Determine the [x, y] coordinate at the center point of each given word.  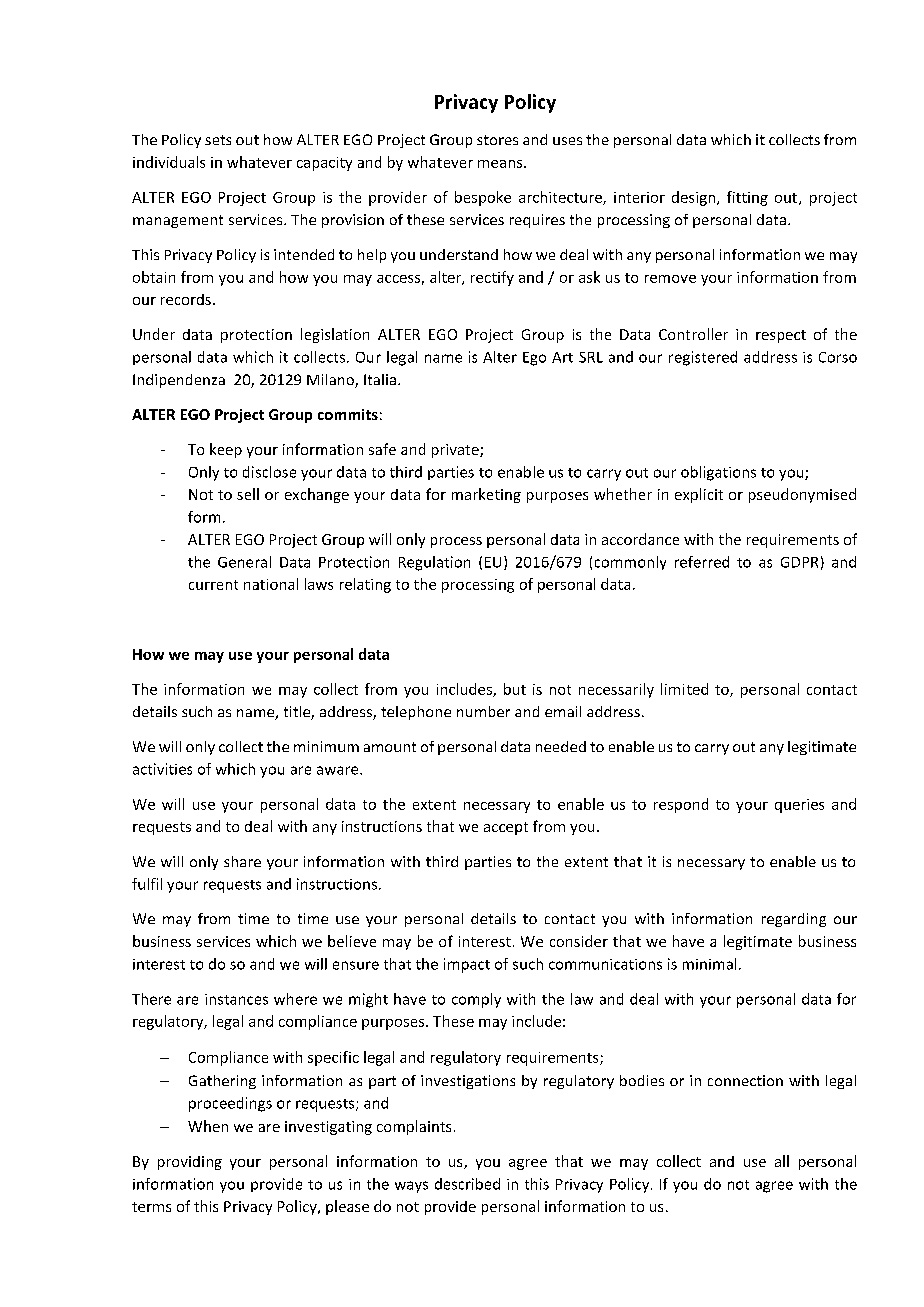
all [782, 1161]
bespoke [483, 198]
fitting [747, 198]
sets [218, 140]
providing [190, 1163]
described [467, 1184]
